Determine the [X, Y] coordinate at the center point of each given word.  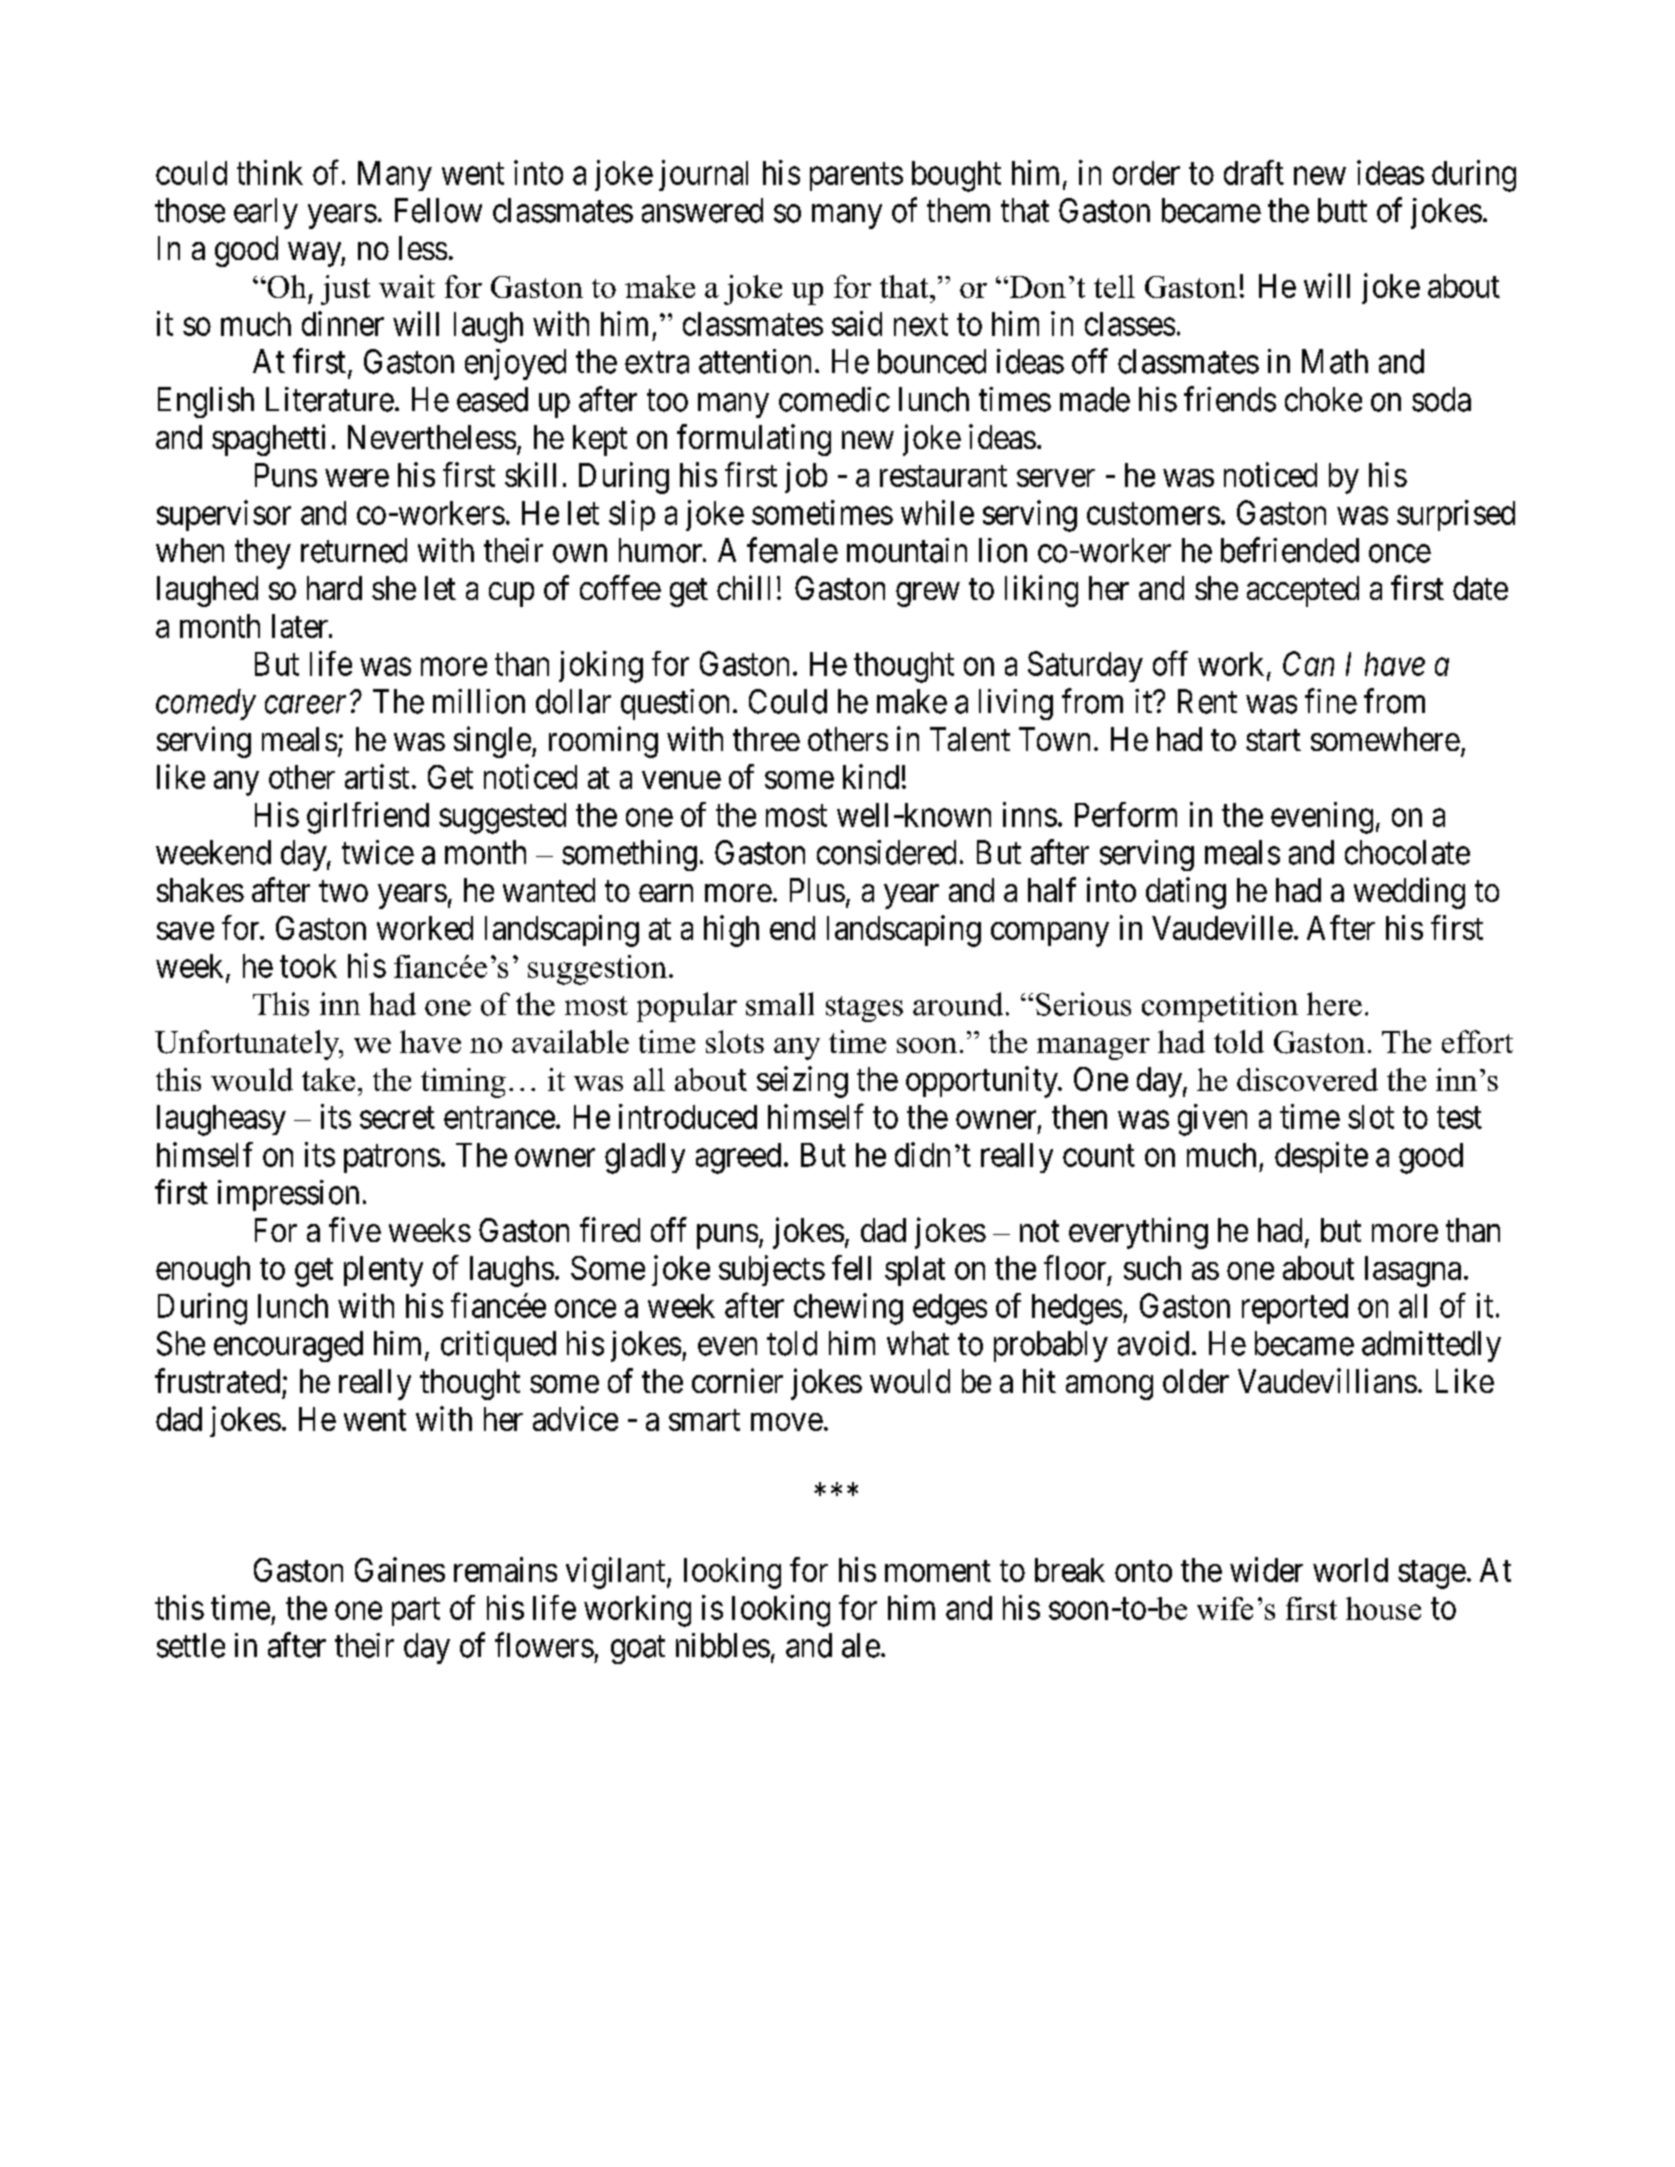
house [1383, 1608]
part [416, 1612]
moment [938, 1571]
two [343, 891]
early [266, 213]
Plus [817, 890]
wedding [1409, 893]
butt [1342, 210]
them [958, 210]
